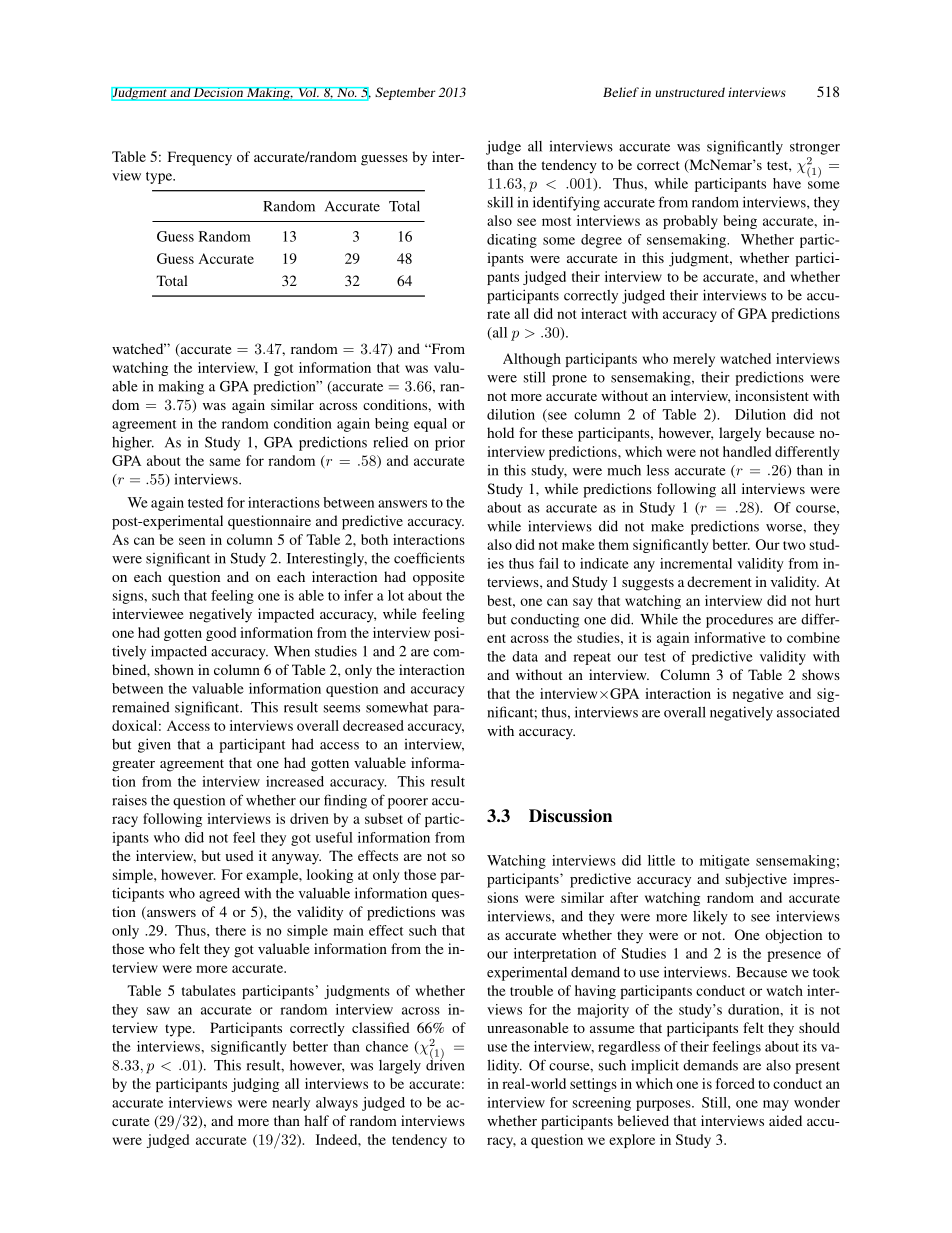 Image resolution: width=952 pixels, height=1233 pixels. I want to click on given, so click(154, 745).
